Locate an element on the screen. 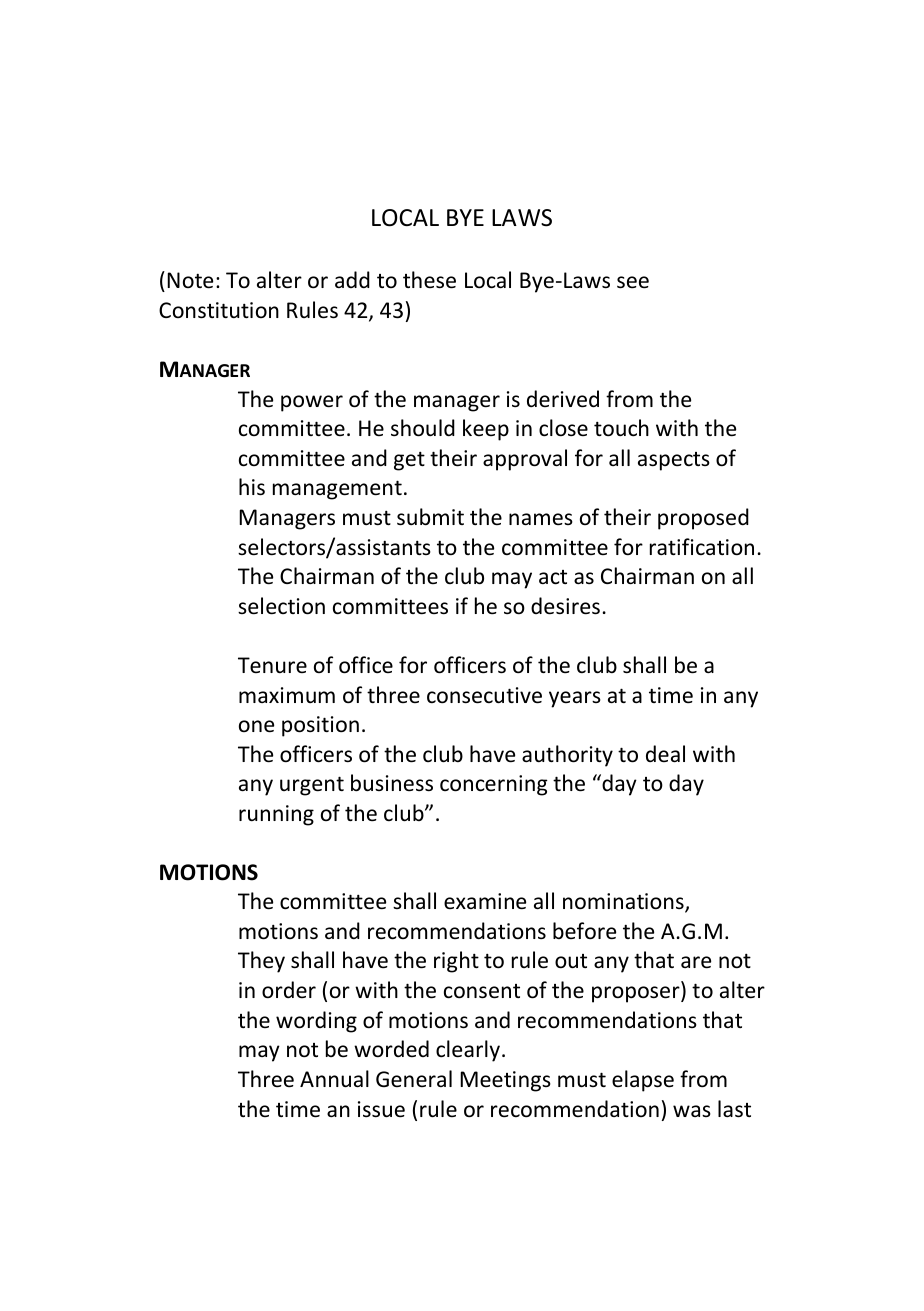 This screenshot has height=1311, width=924. Constitution is located at coordinates (219, 310).
